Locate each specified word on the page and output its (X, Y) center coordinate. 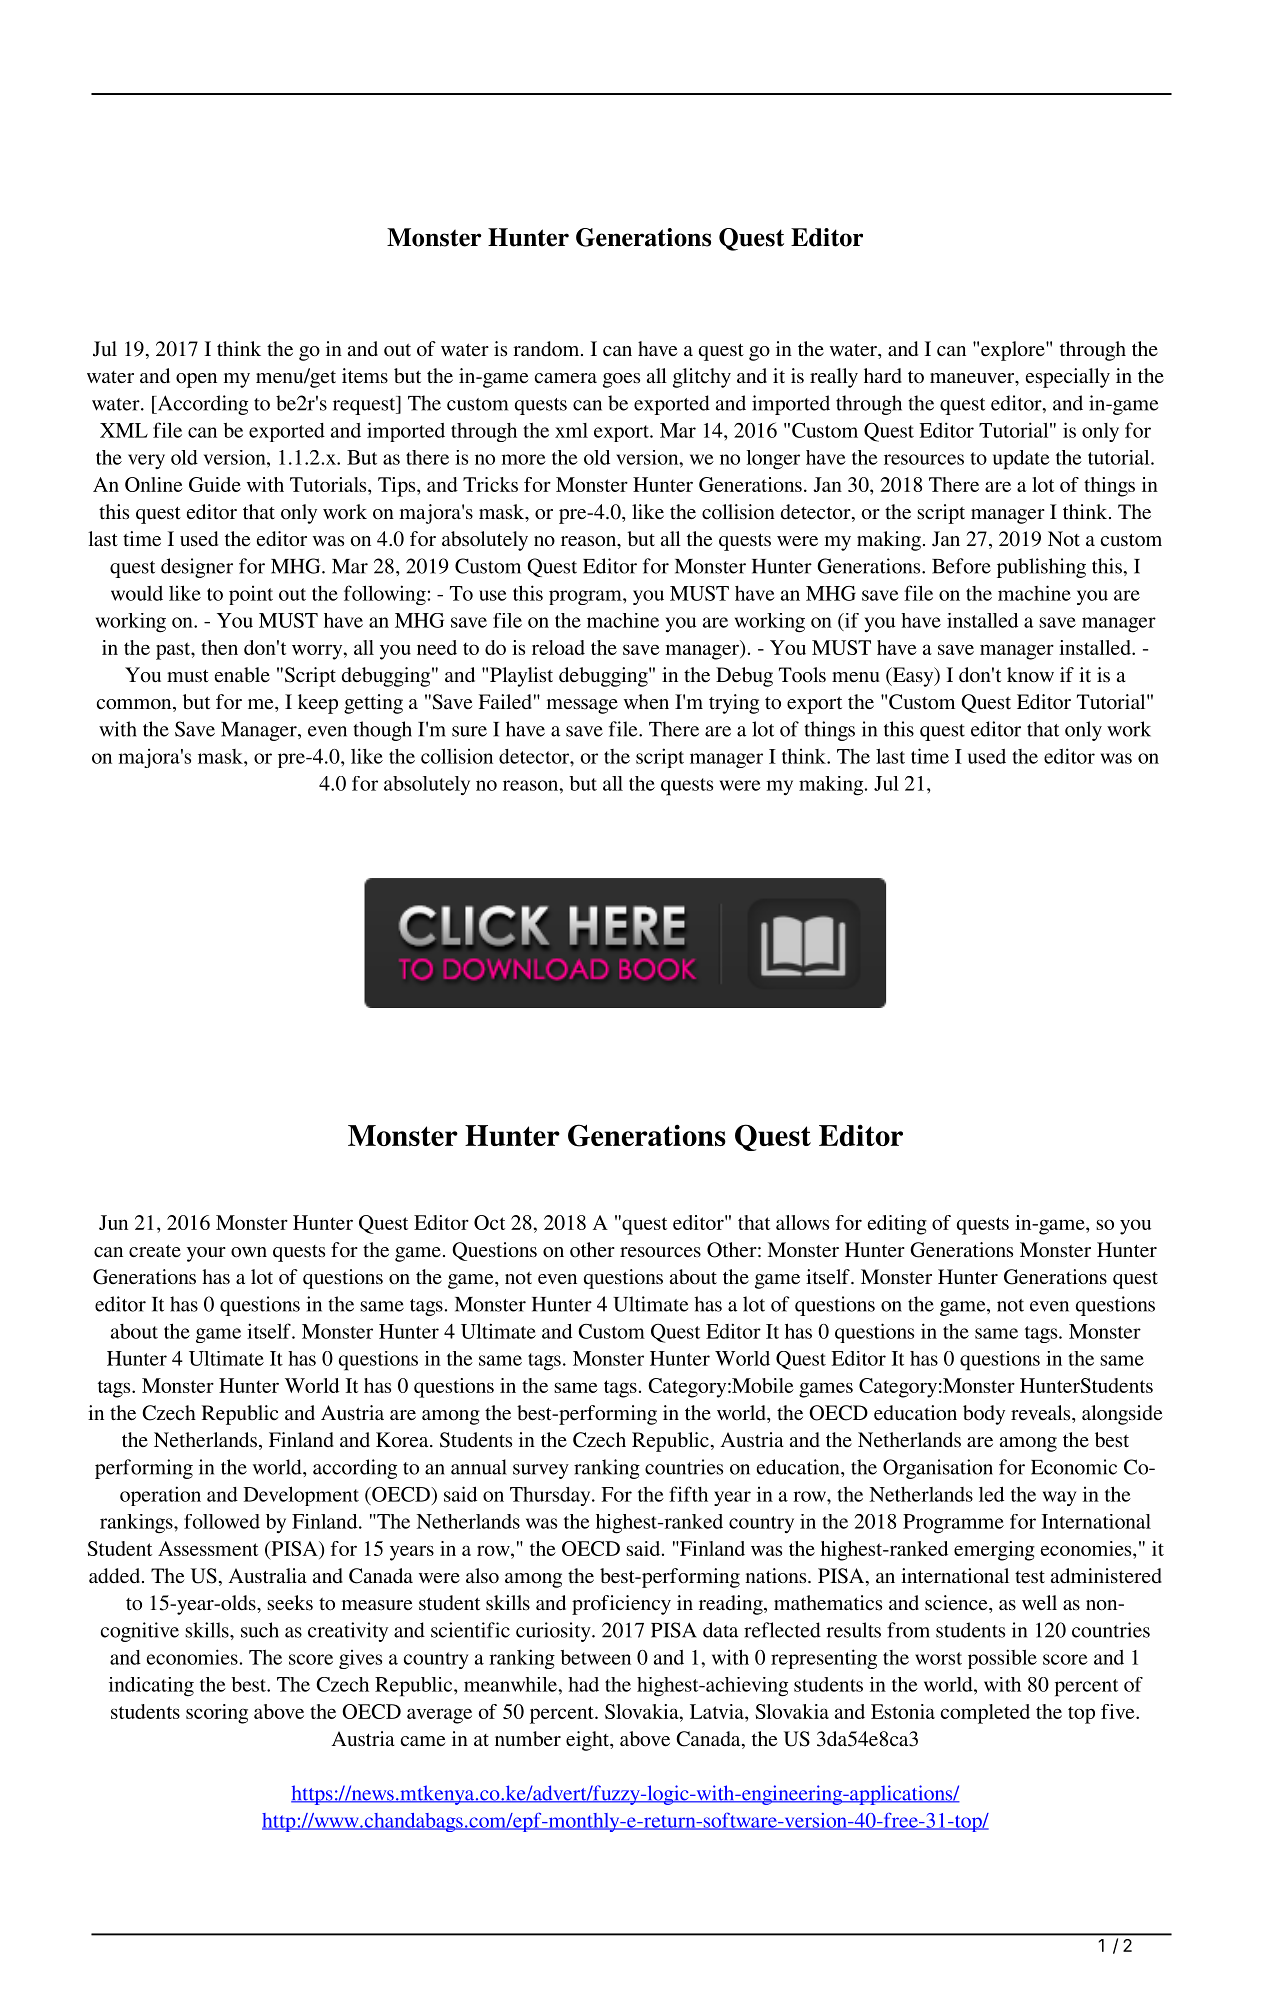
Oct (489, 1222)
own (249, 1252)
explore (1014, 351)
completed (985, 1714)
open (196, 380)
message (582, 706)
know (1030, 674)
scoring (217, 1714)
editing (897, 1225)
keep (318, 704)
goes (621, 380)
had (583, 1684)
